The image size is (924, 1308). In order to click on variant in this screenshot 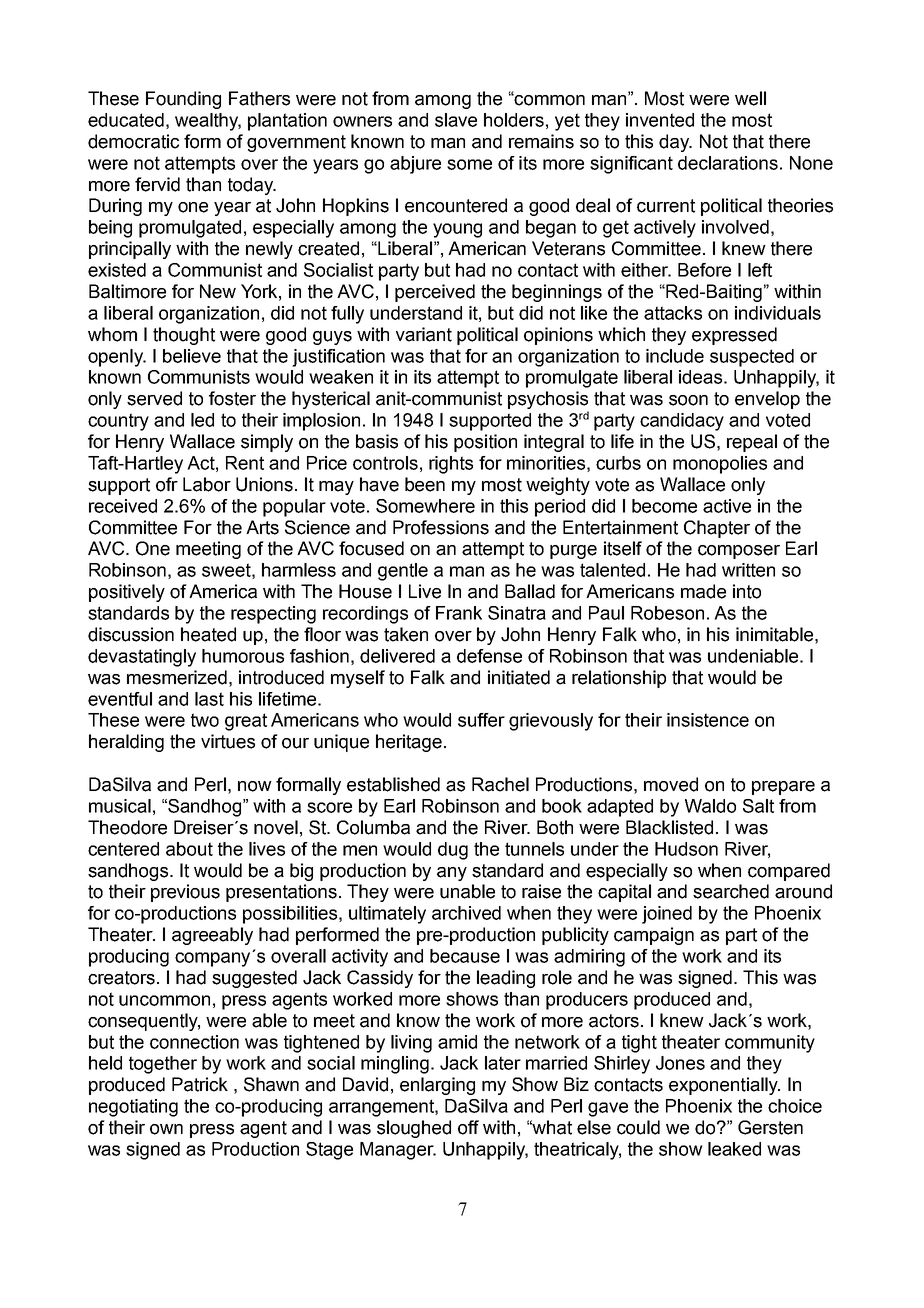, I will do `click(424, 334)`.
